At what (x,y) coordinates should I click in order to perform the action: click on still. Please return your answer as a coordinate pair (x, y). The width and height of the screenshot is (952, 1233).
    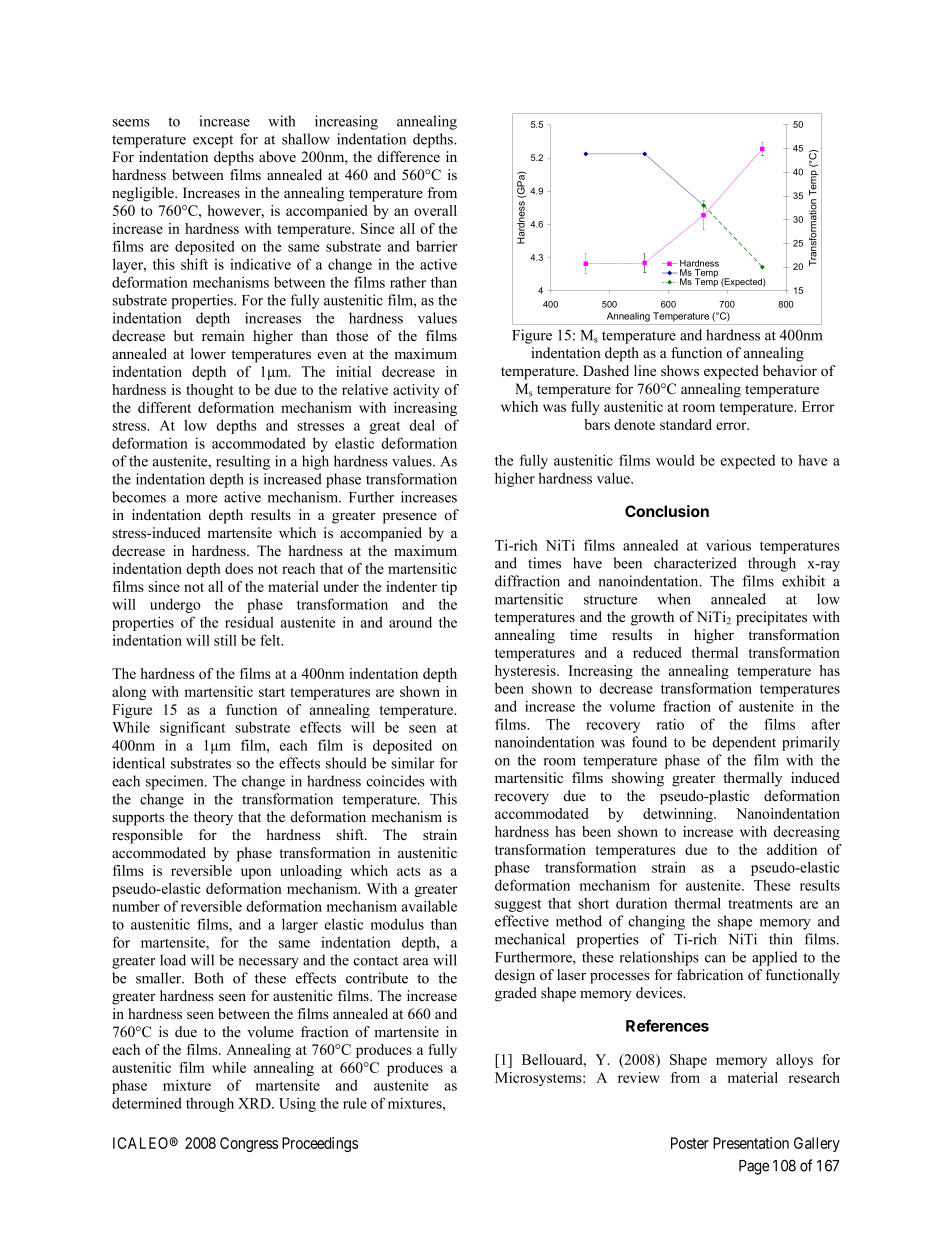
    Looking at the image, I should click on (225, 640).
